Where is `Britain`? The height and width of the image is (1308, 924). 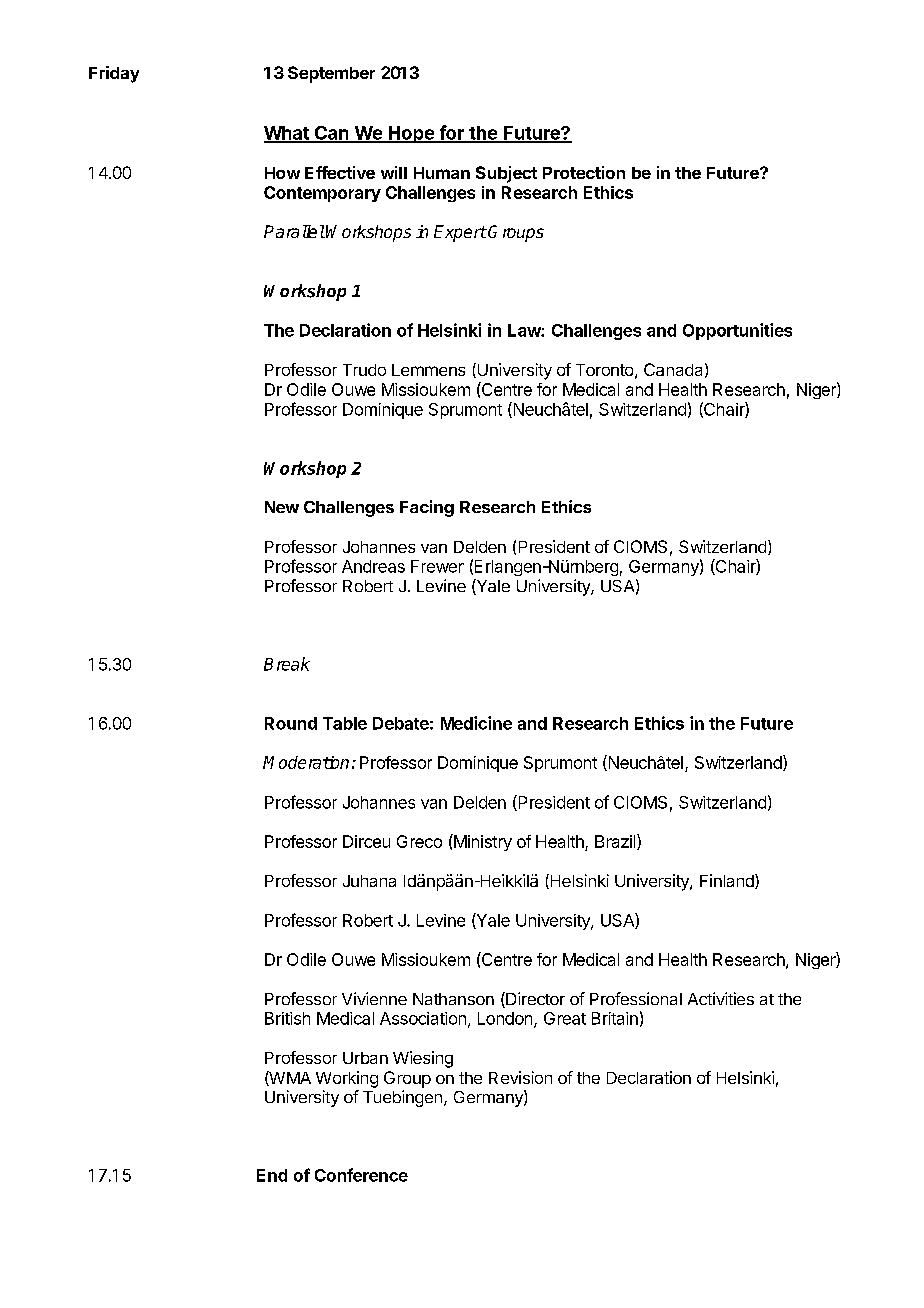 Britain is located at coordinates (615, 1018).
